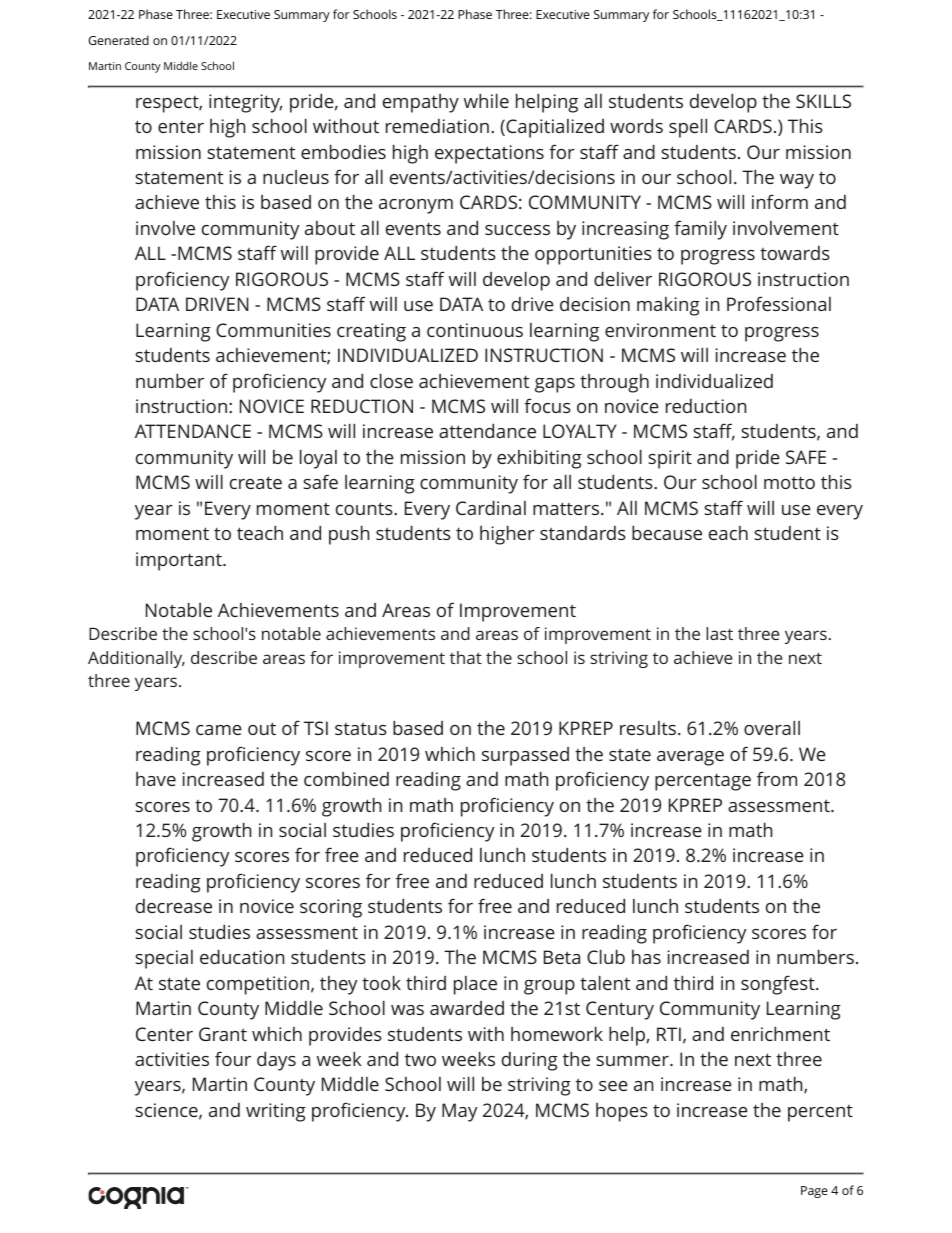 This page has width=952, height=1233. I want to click on writing, so click(276, 1112).
